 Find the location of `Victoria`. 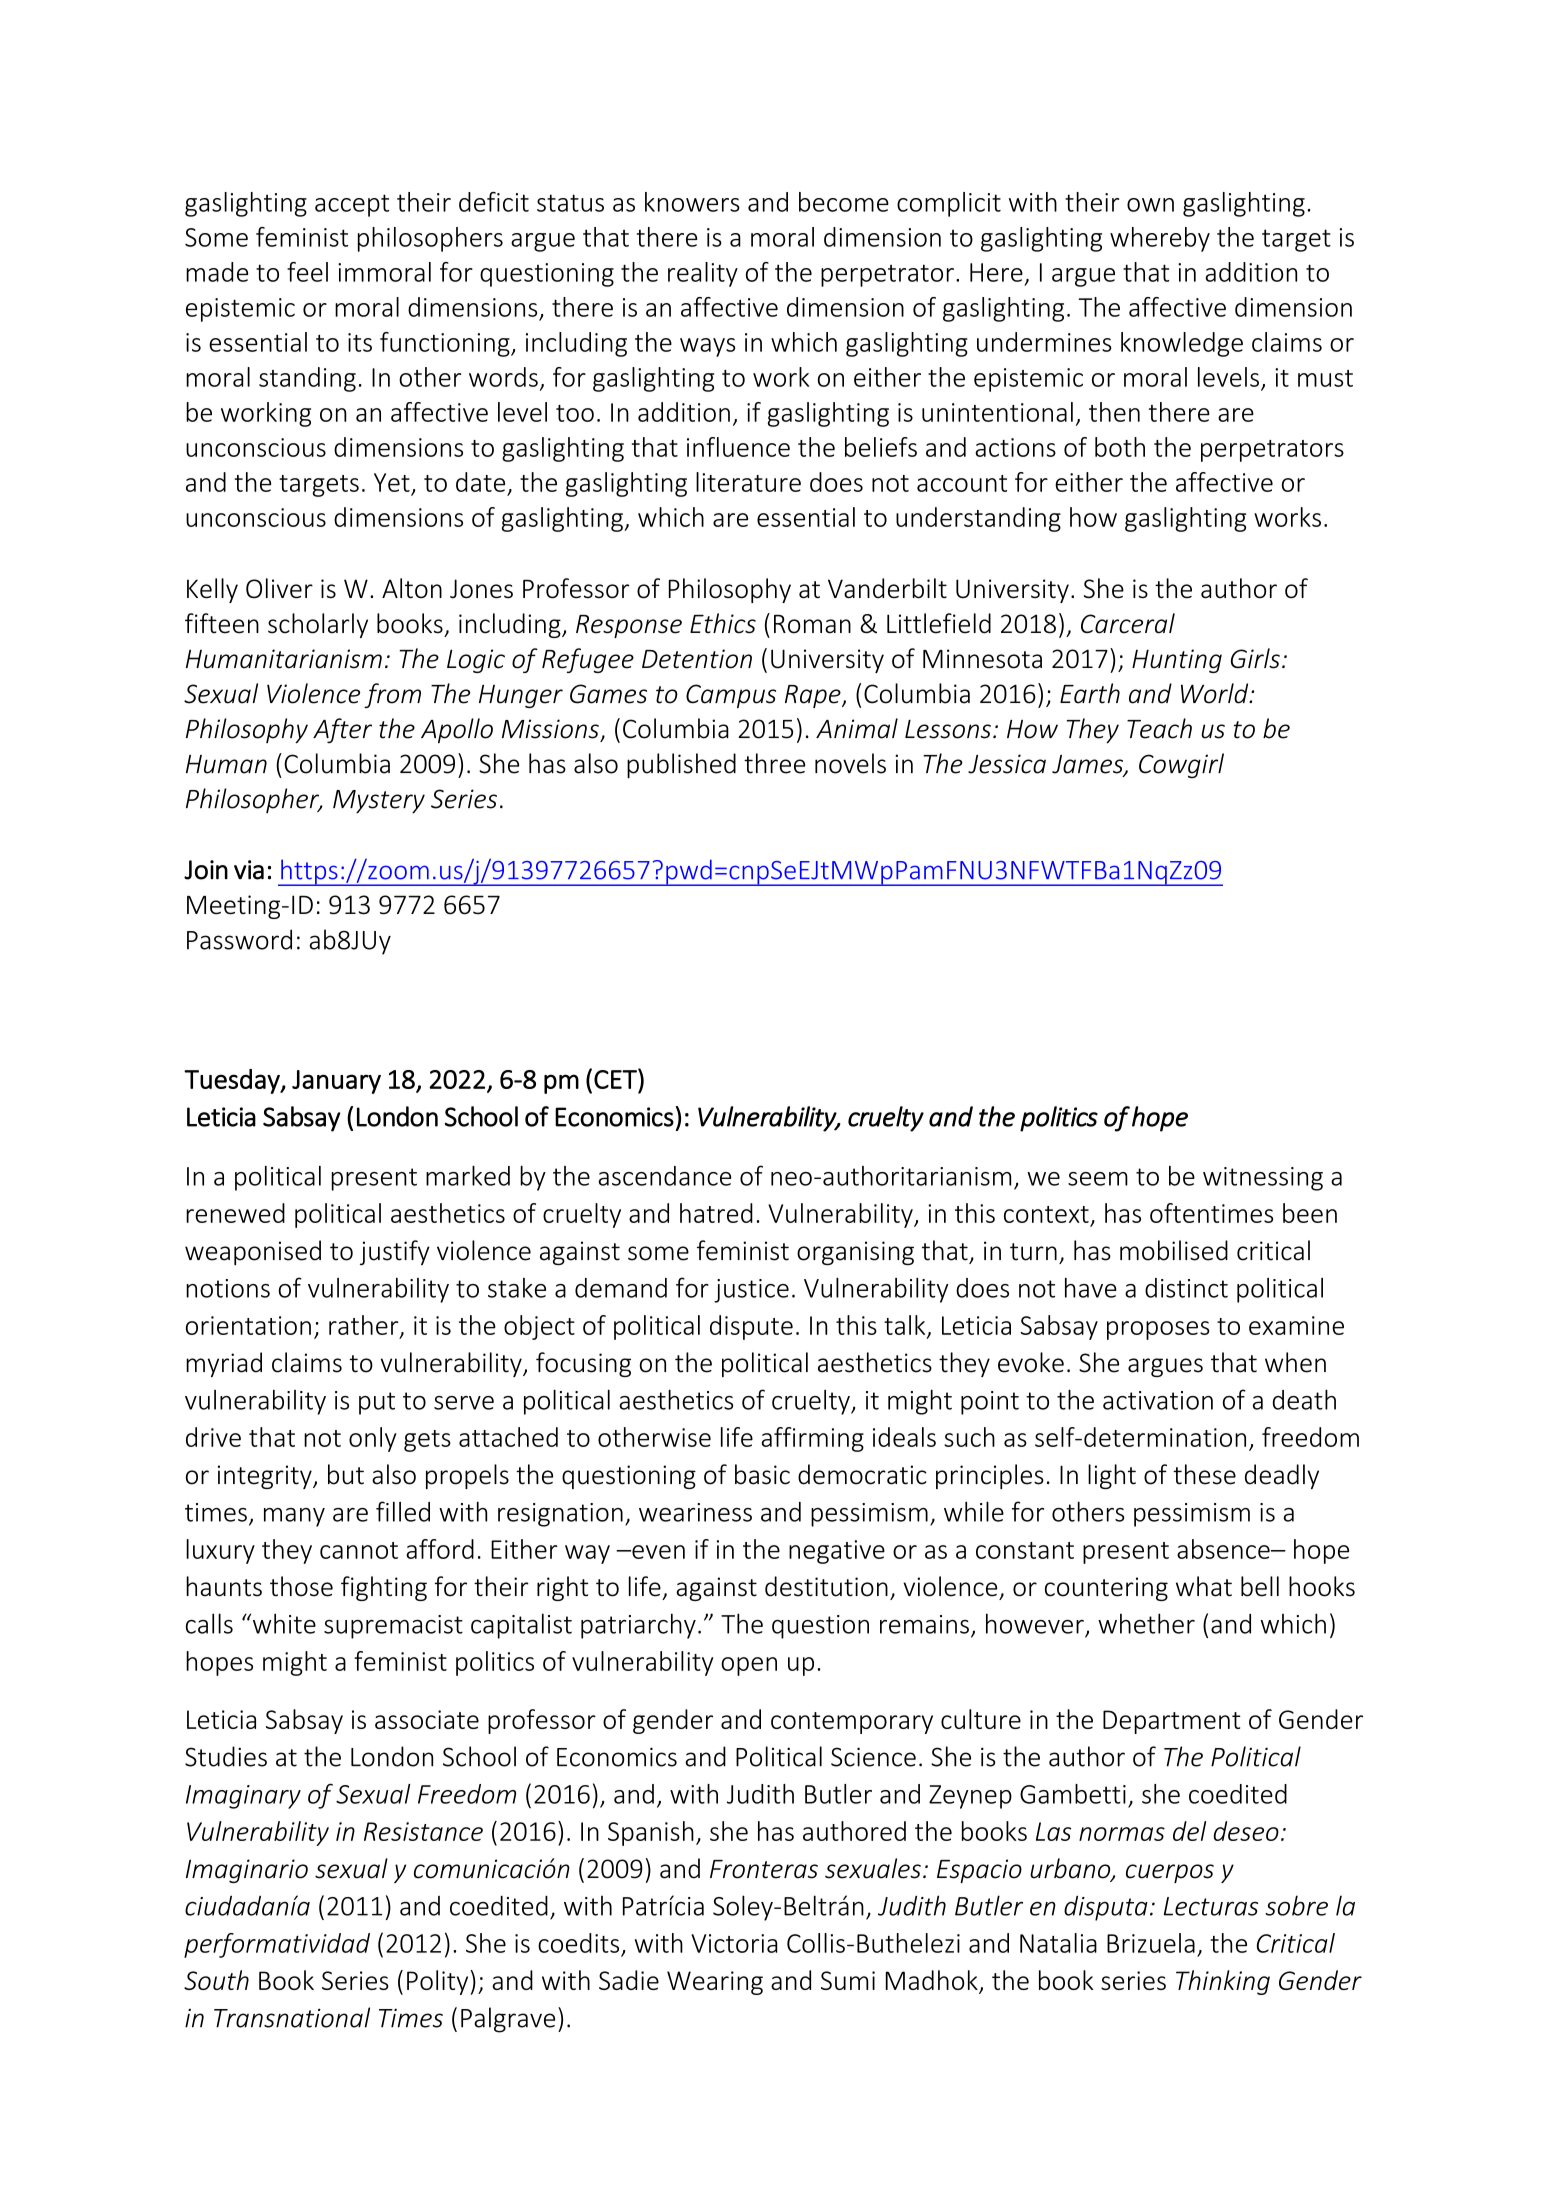

Victoria is located at coordinates (734, 1943).
